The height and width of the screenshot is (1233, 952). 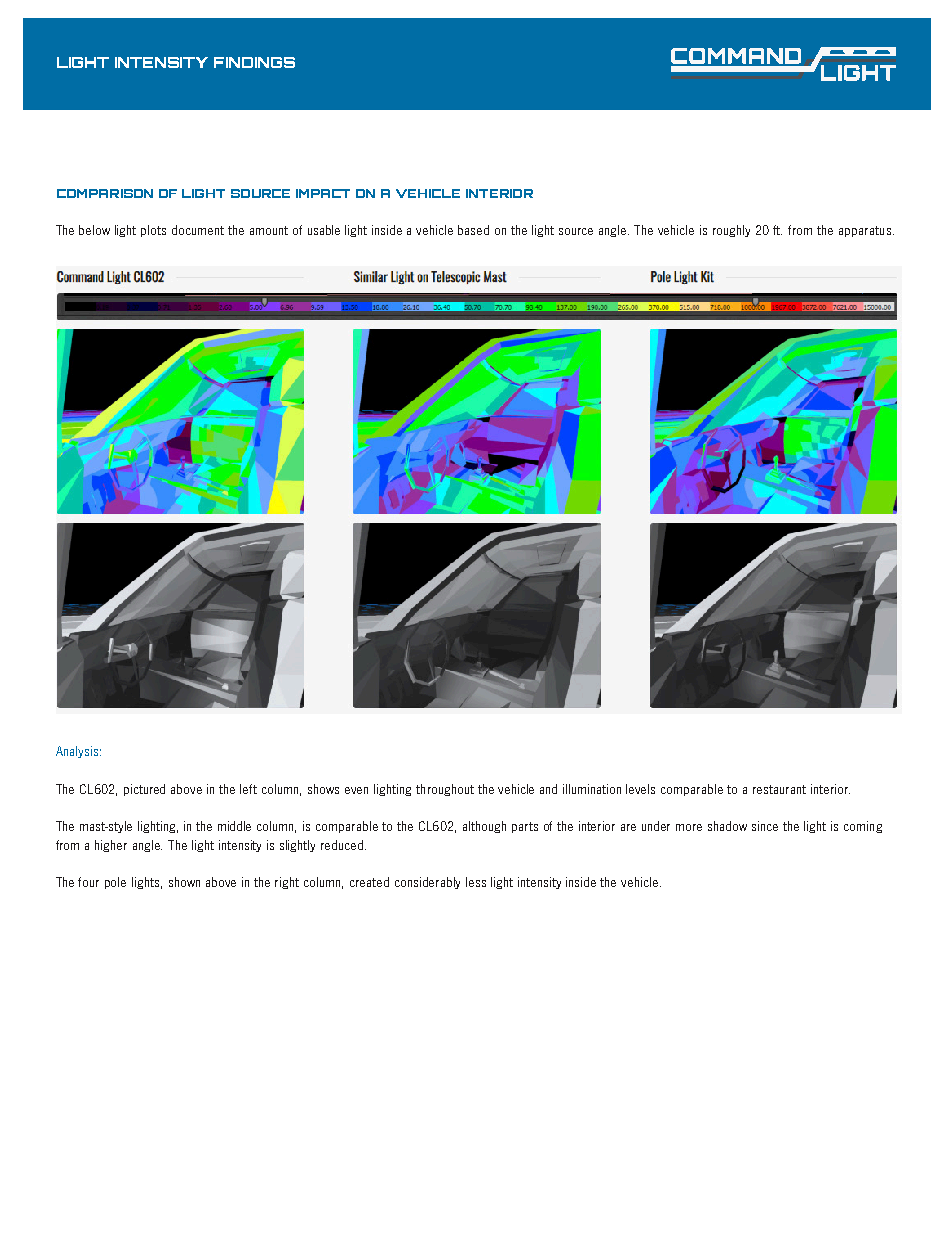 I want to click on throughout, so click(x=445, y=790).
